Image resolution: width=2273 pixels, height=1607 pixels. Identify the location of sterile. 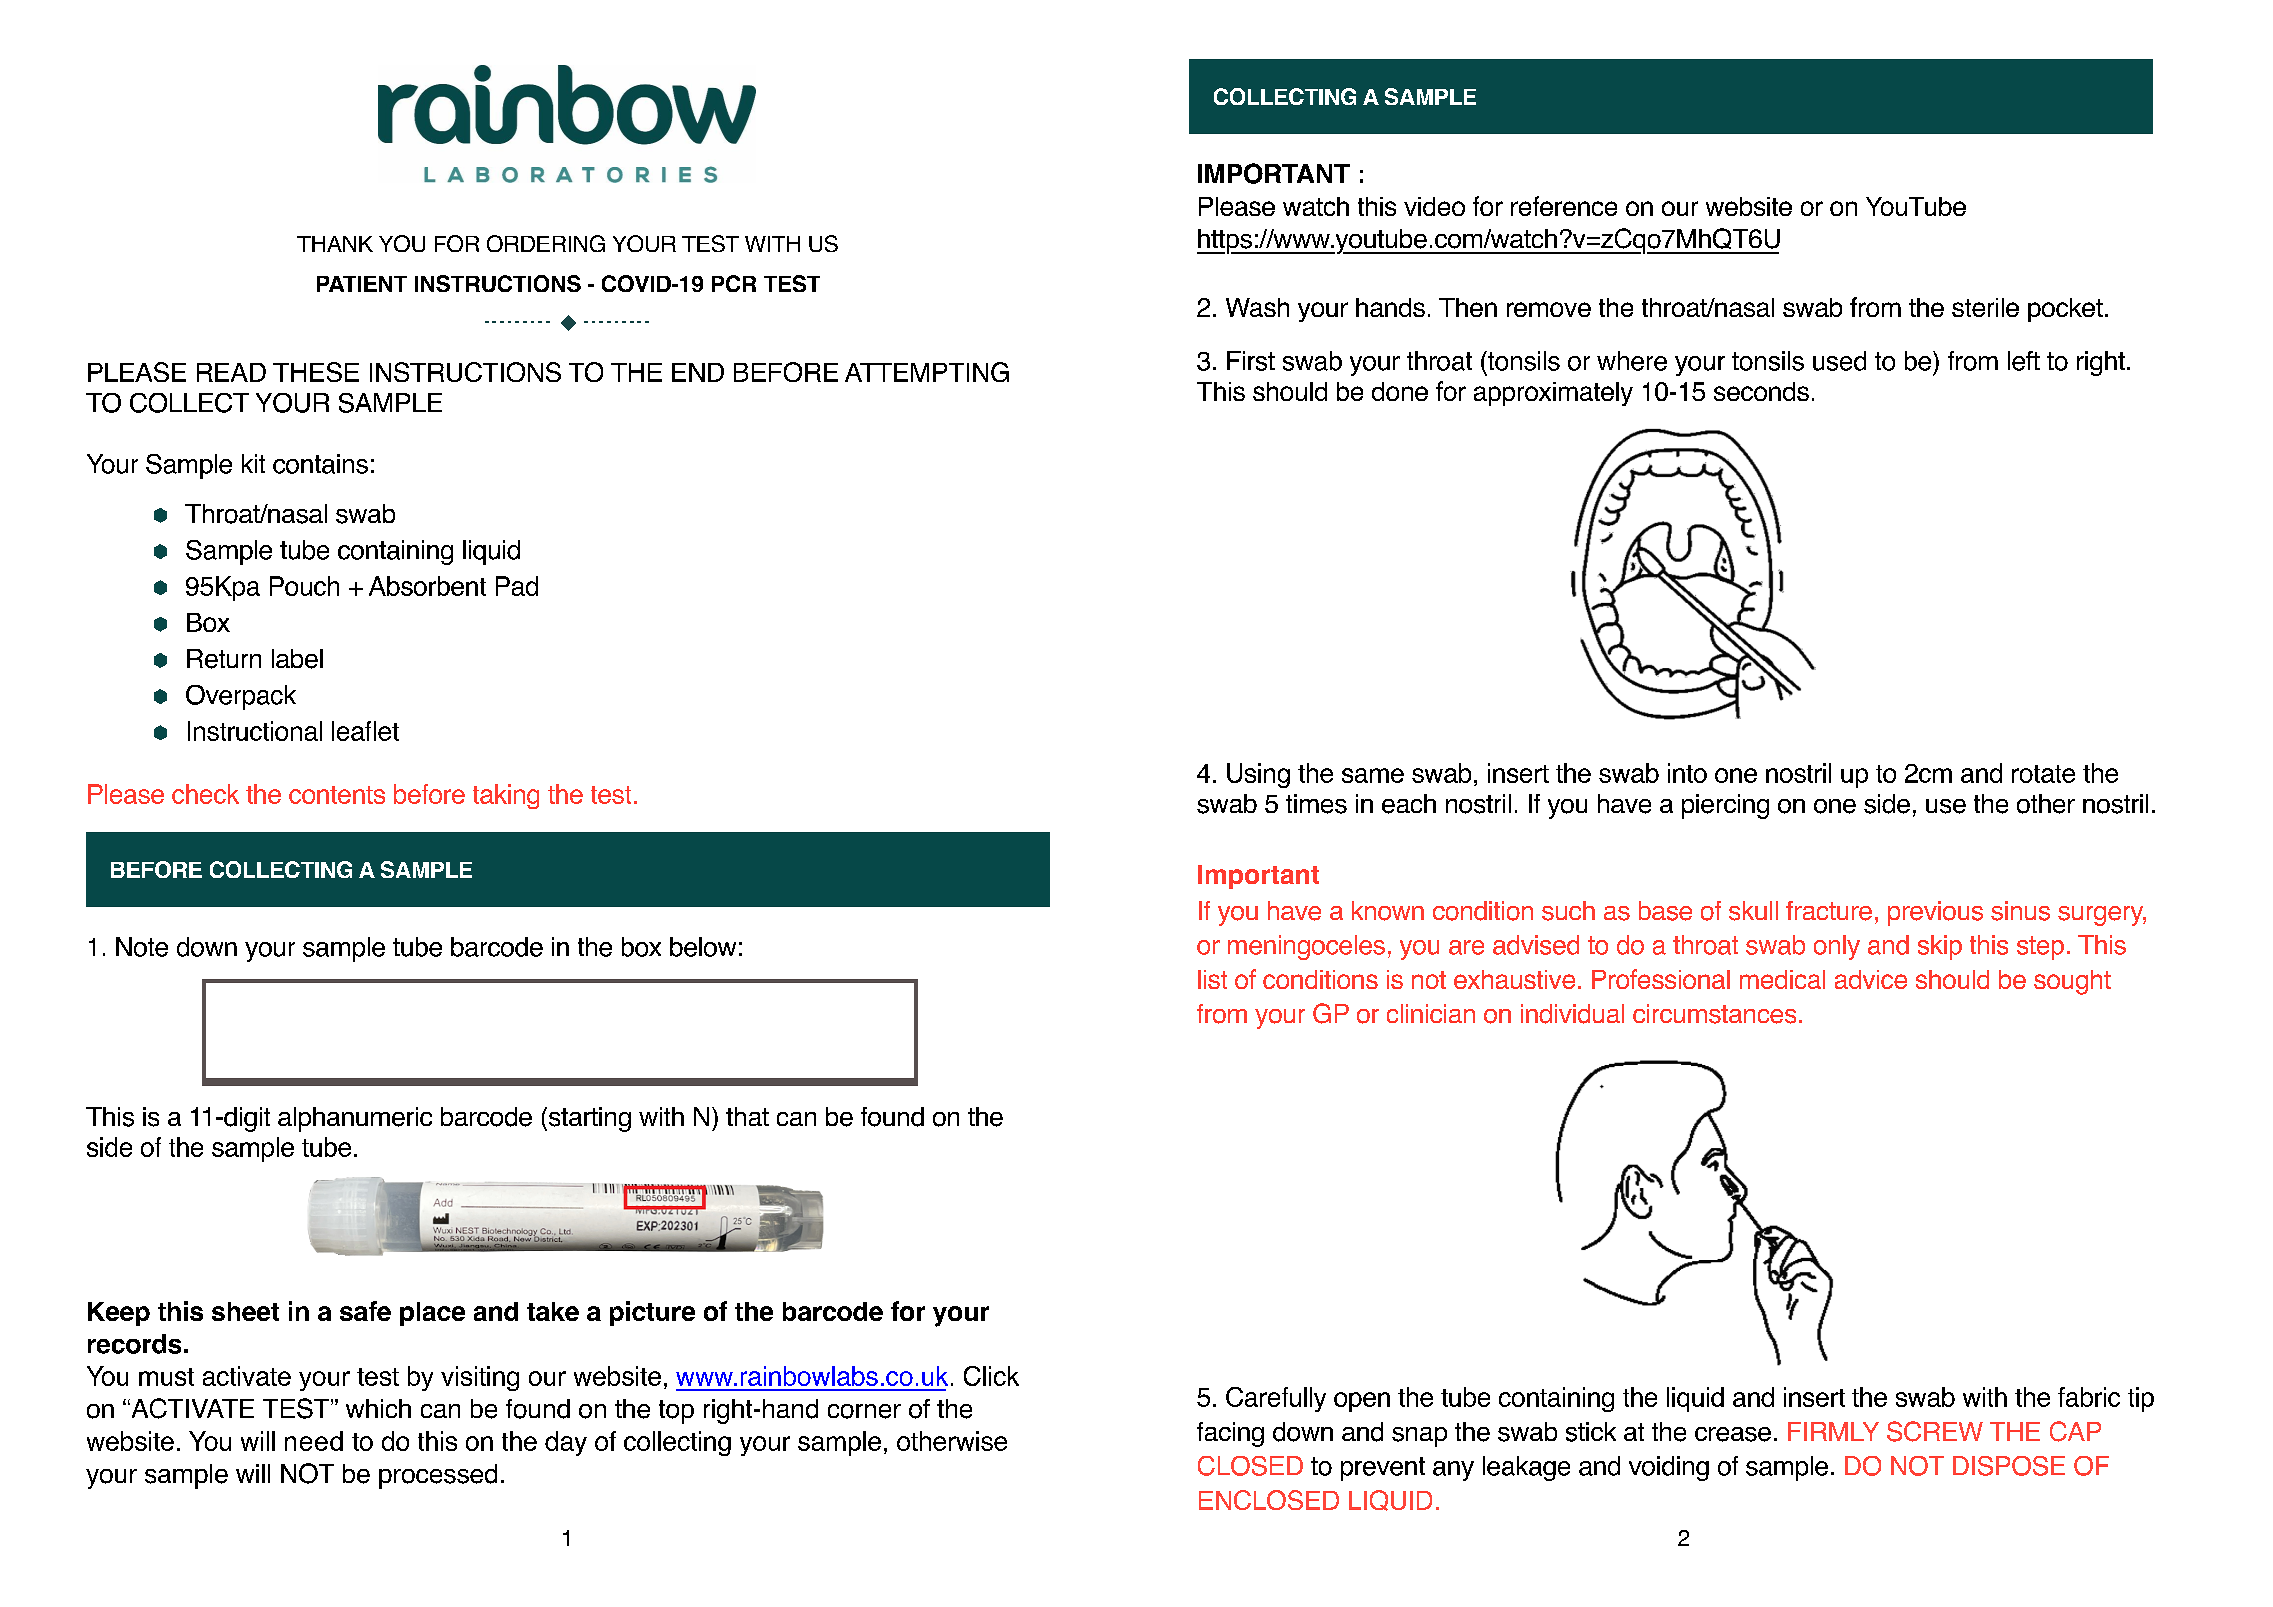
(1985, 307).
